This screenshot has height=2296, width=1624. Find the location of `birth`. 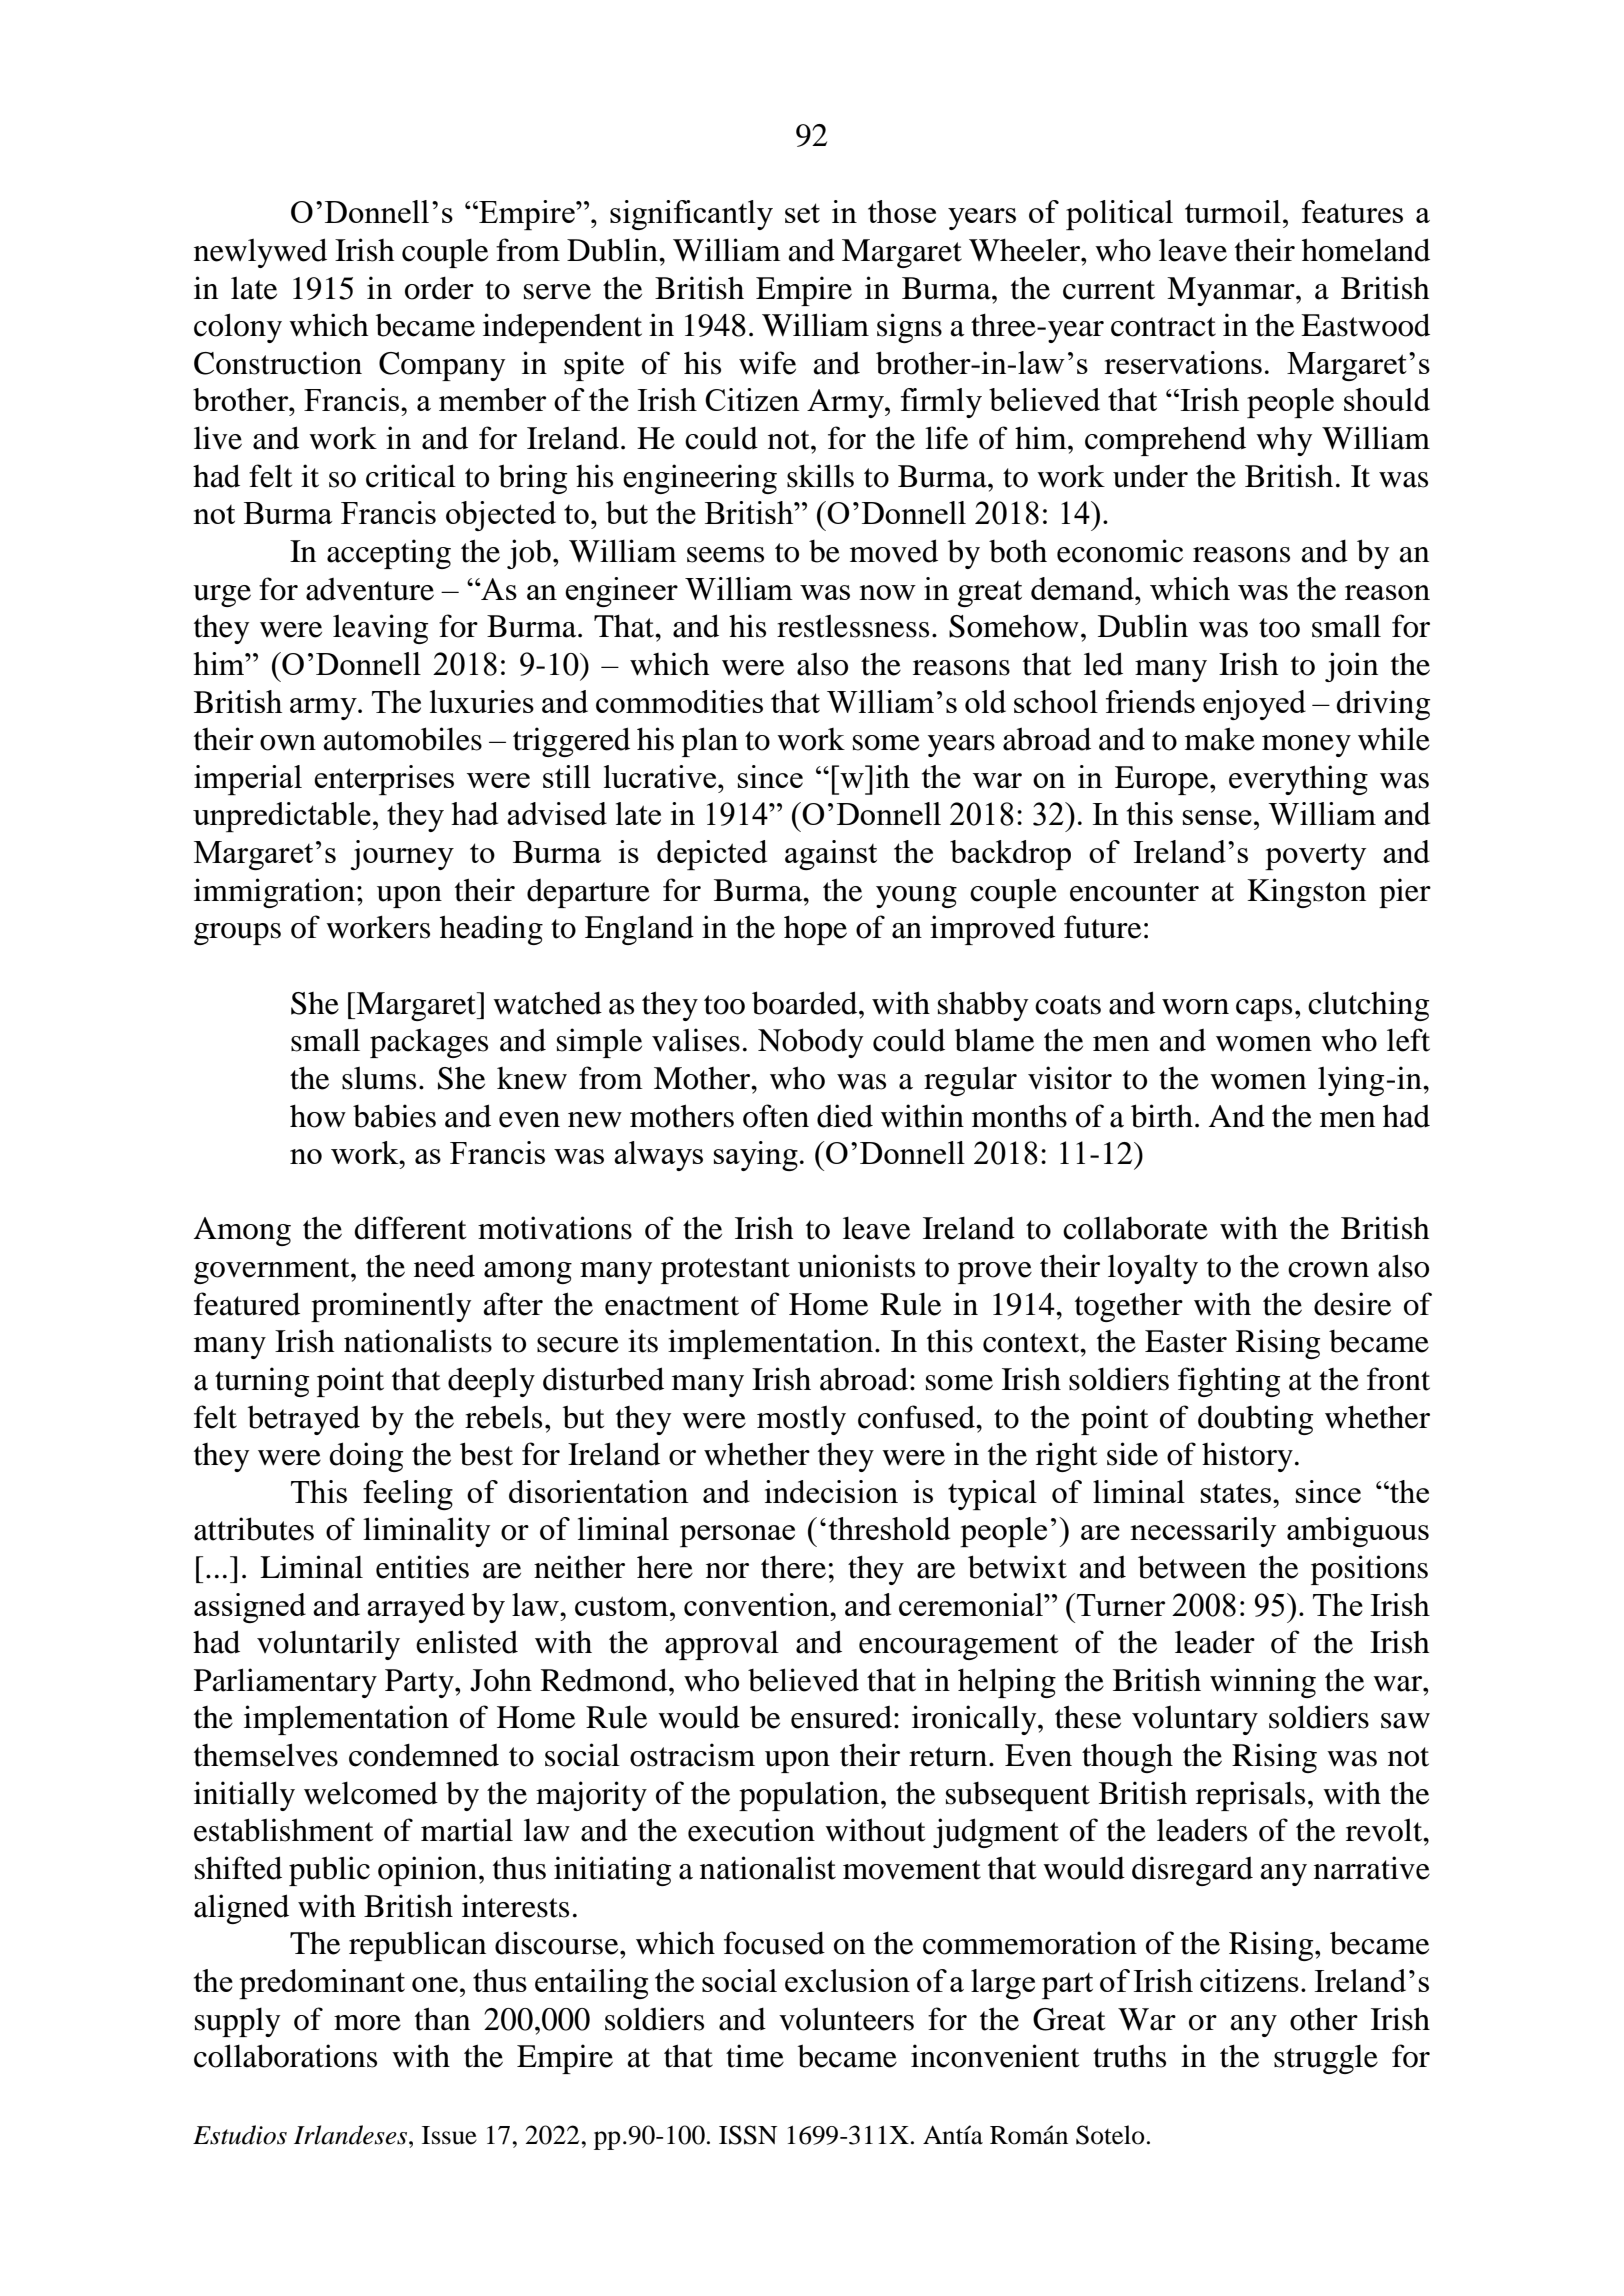

birth is located at coordinates (1162, 1116).
